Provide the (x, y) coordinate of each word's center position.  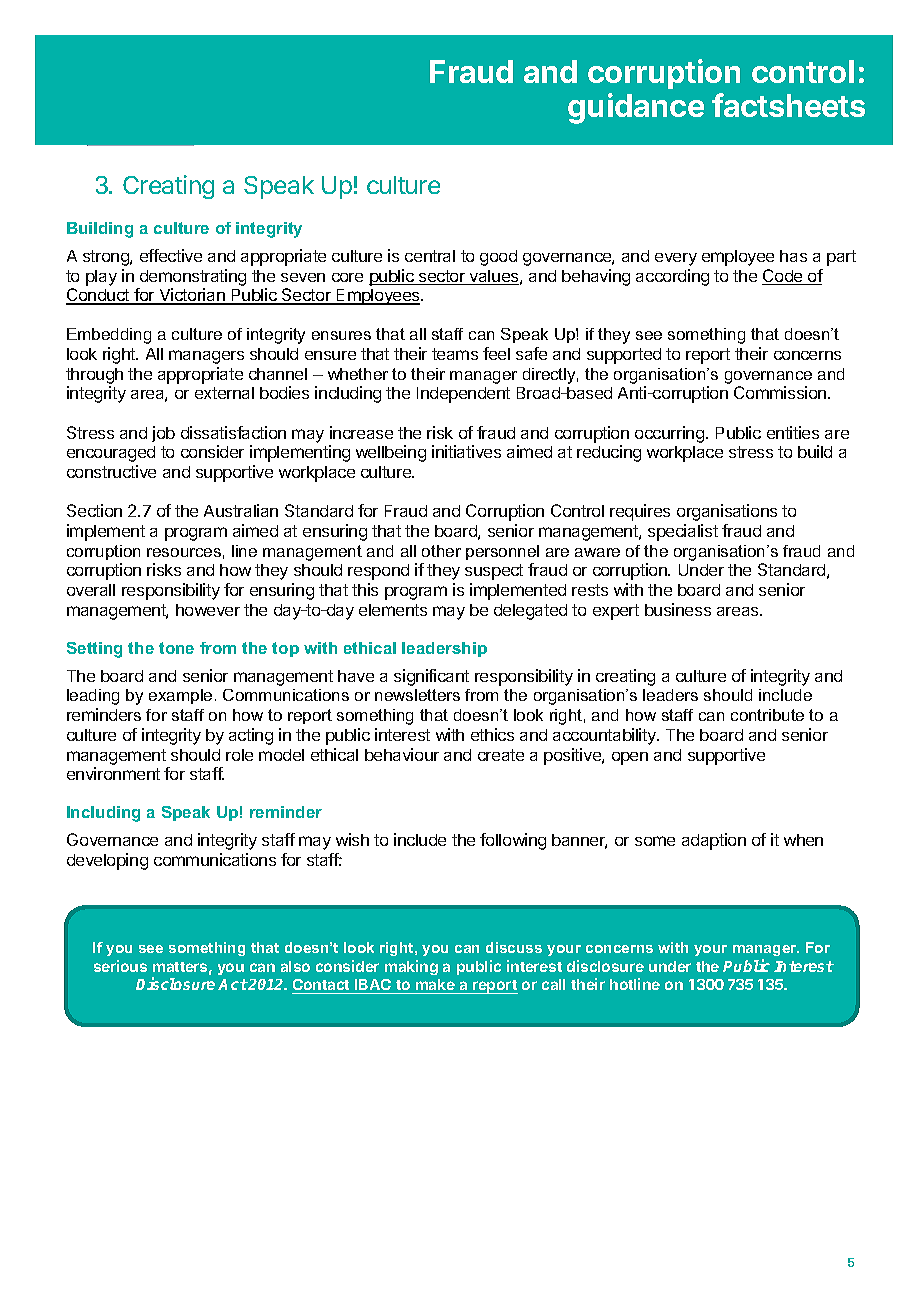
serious (120, 966)
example (180, 696)
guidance (636, 108)
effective (171, 255)
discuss (514, 947)
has (793, 256)
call (553, 984)
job (163, 434)
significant (431, 677)
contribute (767, 715)
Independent (463, 395)
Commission (781, 392)
